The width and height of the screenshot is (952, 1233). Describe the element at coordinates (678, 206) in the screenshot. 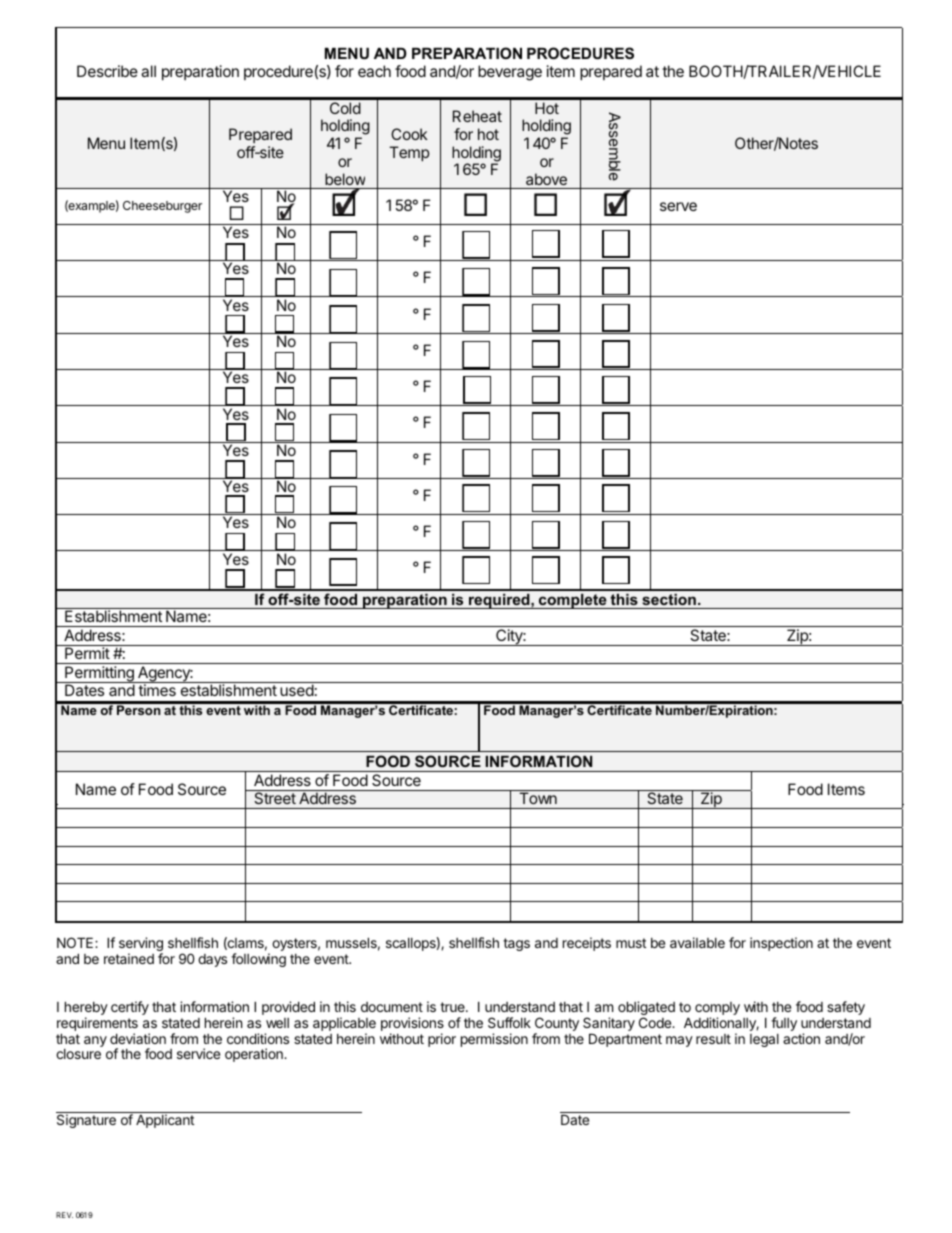

I see `serve` at that location.
